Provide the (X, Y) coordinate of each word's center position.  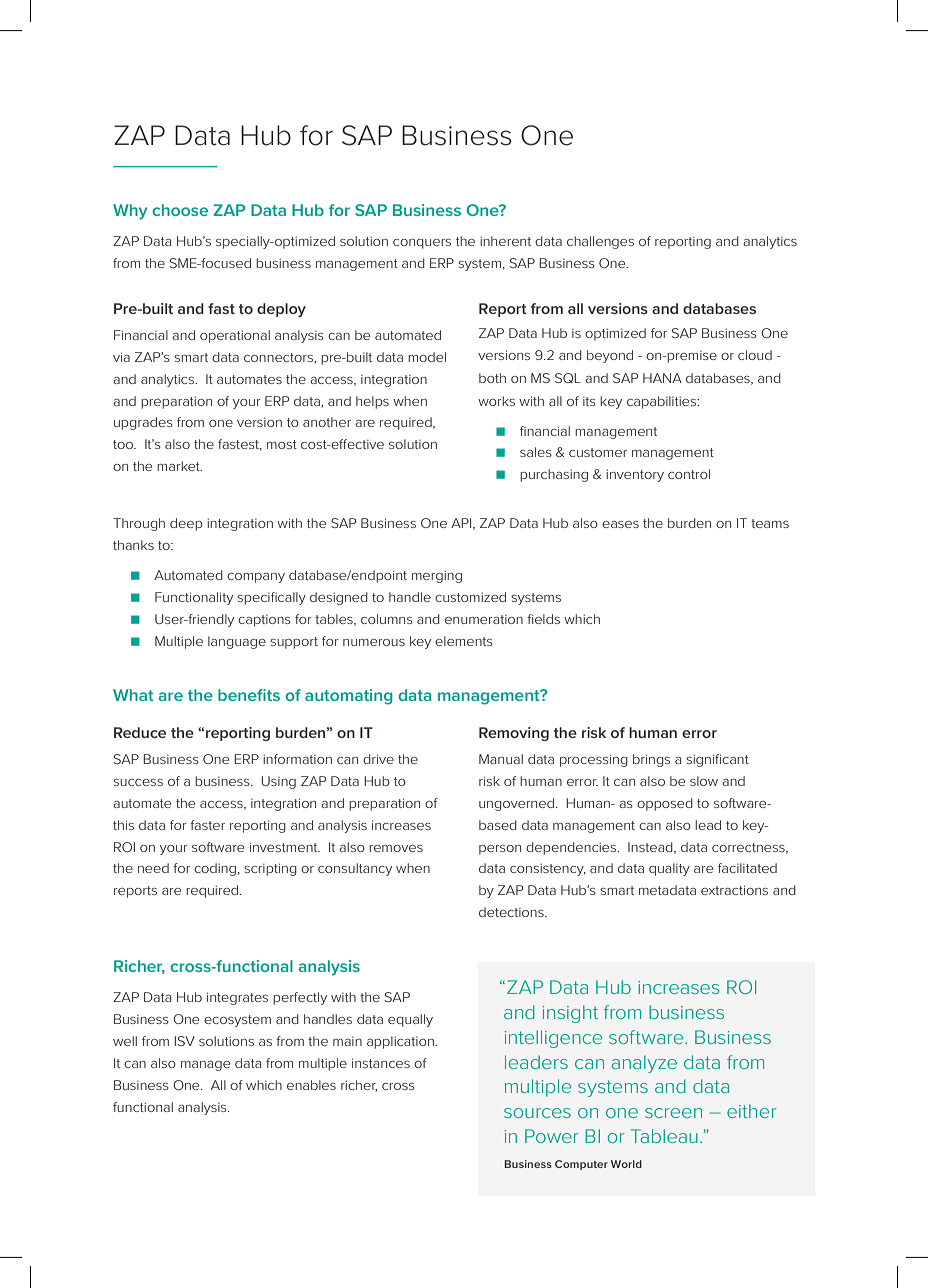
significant (717, 760)
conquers (422, 244)
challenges (600, 242)
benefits (249, 695)
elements (464, 641)
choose (180, 210)
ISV (184, 1041)
